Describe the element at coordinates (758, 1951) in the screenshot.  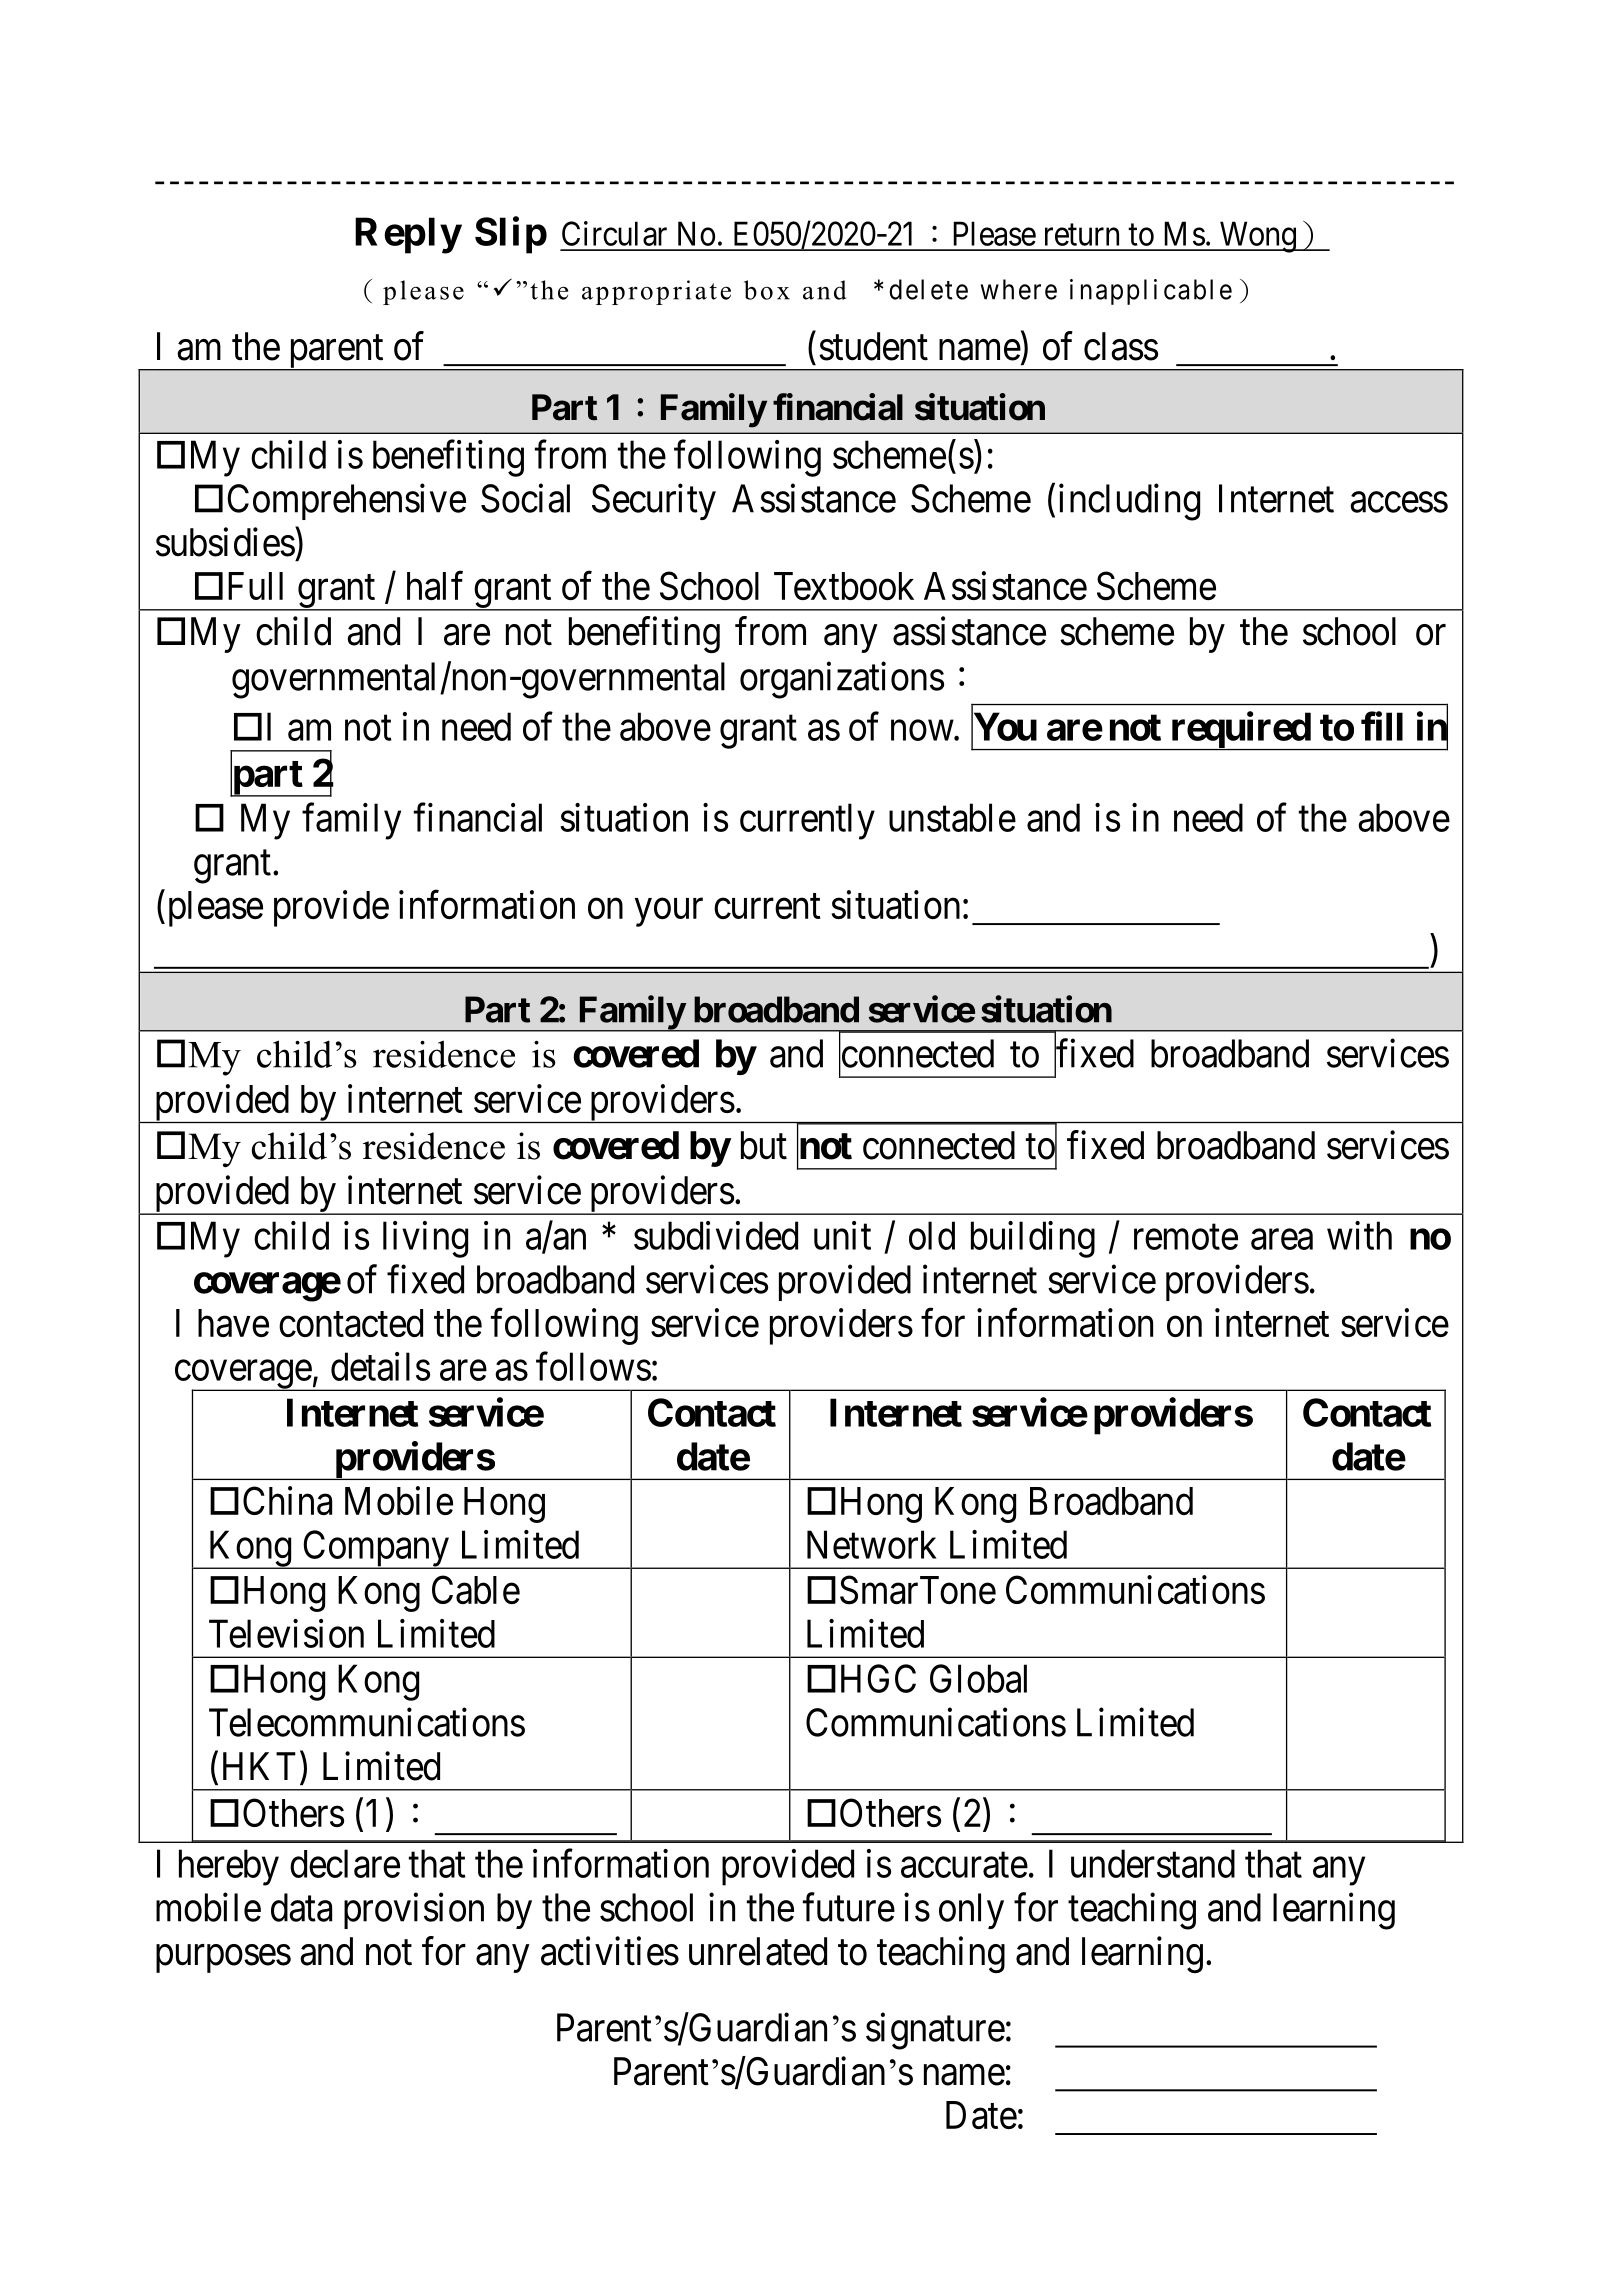
I see `unrelated` at that location.
